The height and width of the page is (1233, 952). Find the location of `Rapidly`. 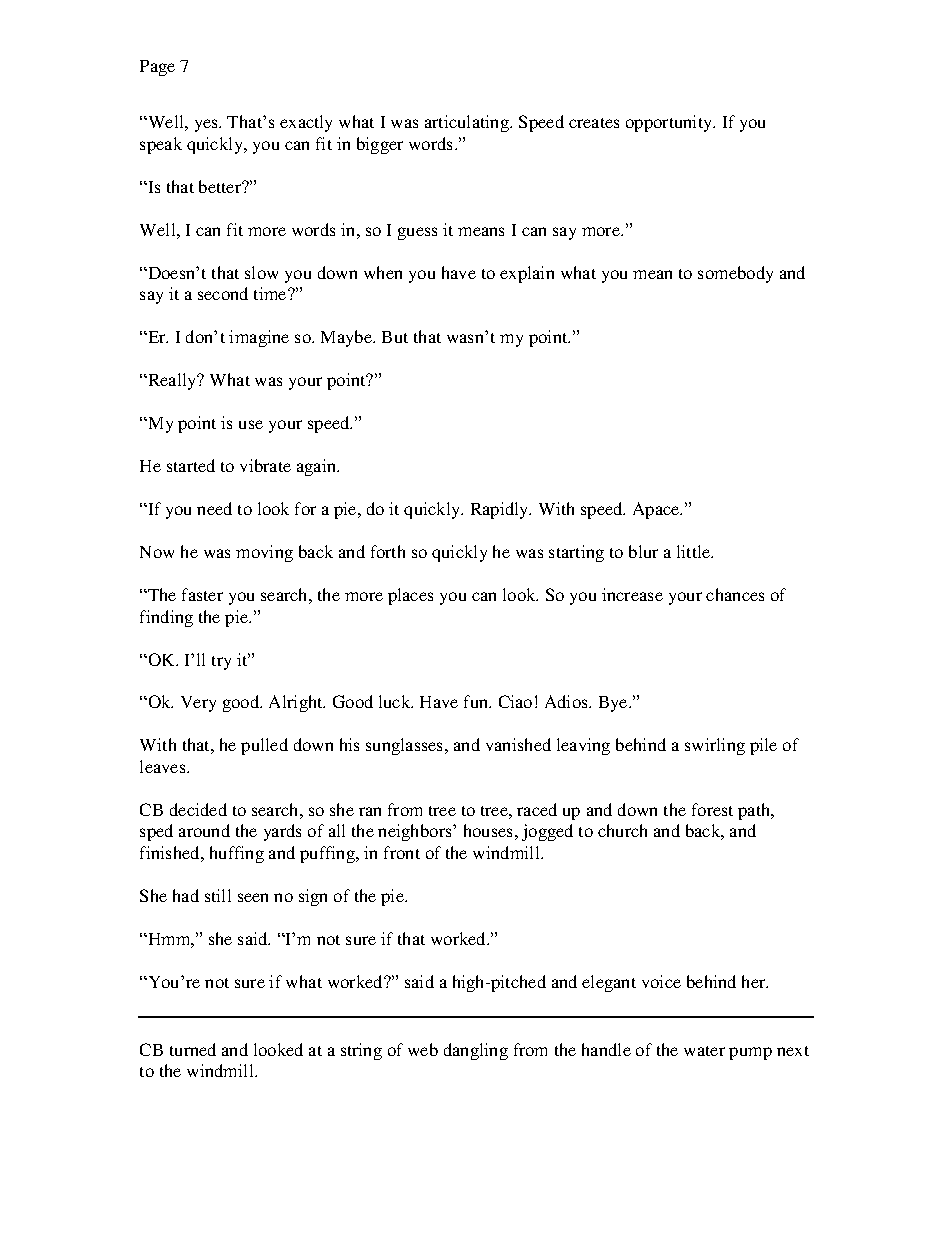

Rapidly is located at coordinates (501, 510).
